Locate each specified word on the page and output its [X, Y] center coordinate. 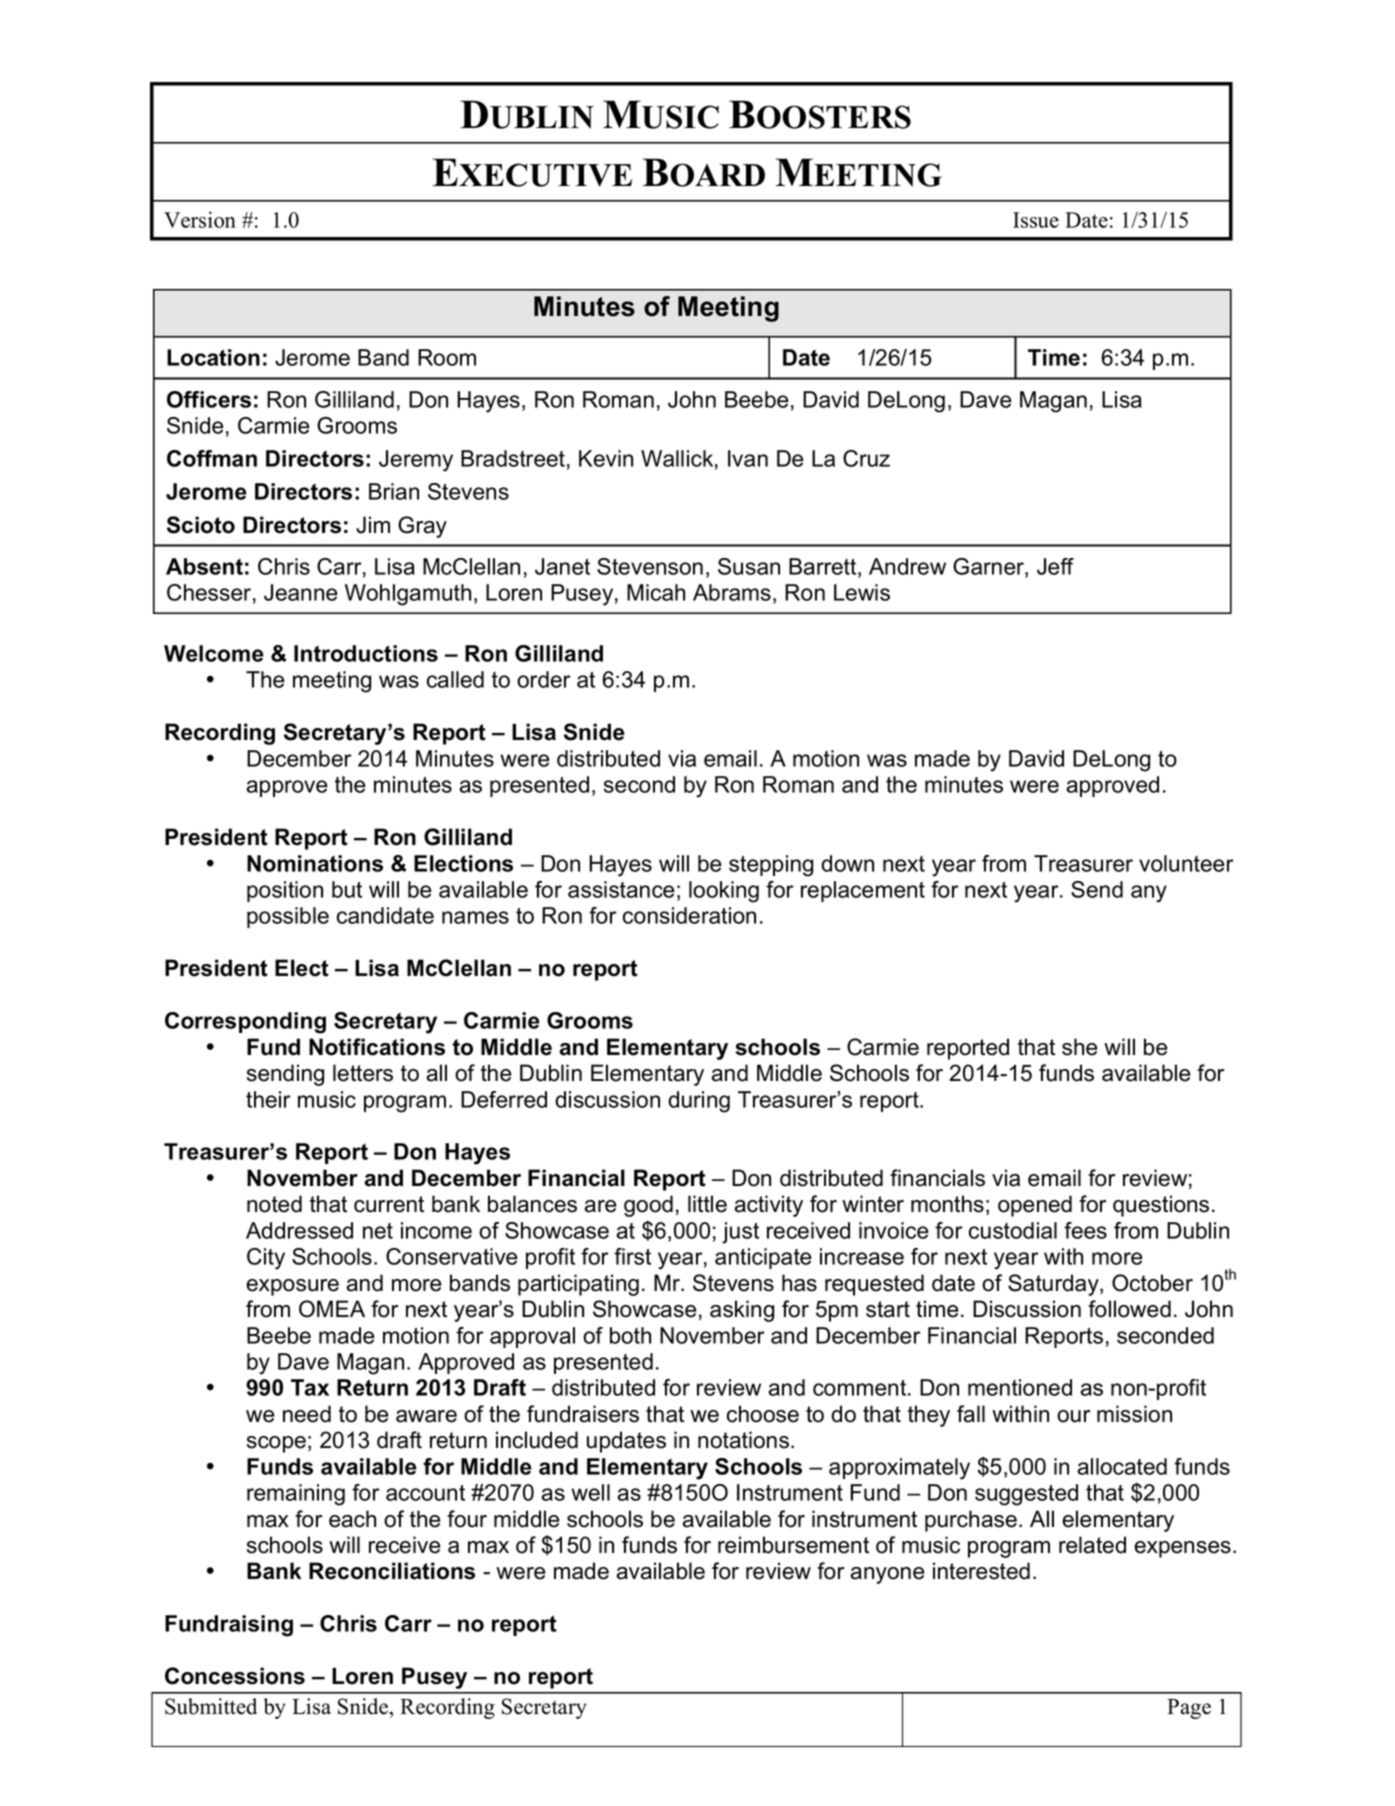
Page [1189, 1709]
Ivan [748, 458]
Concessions [235, 1676]
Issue [1036, 220]
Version [200, 219]
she [1080, 1047]
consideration [689, 915]
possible [288, 917]
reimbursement [793, 1545]
